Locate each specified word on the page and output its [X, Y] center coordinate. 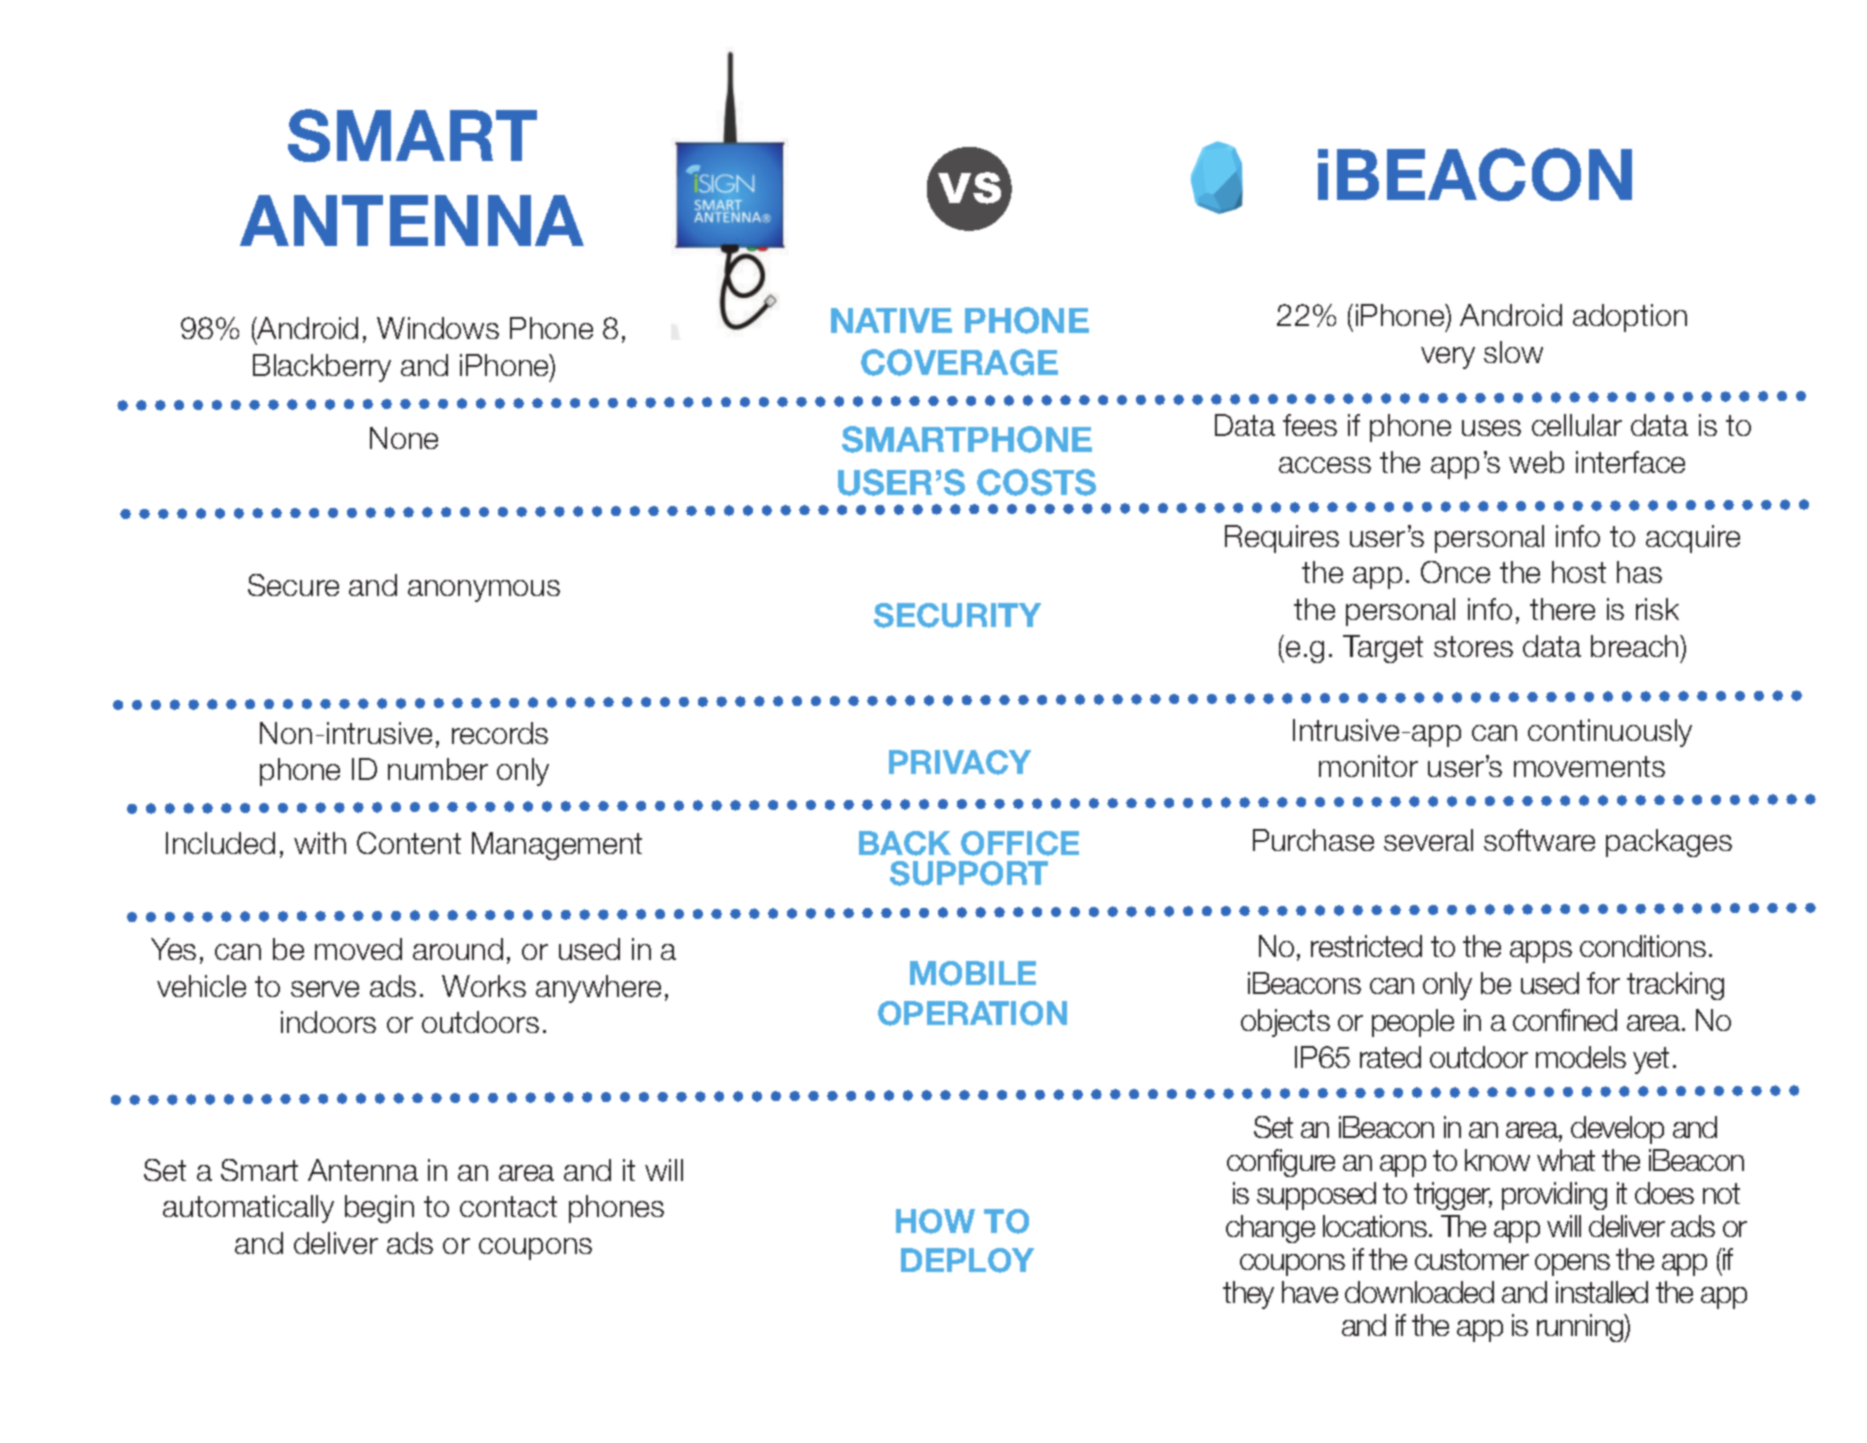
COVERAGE [959, 362]
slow [1513, 352]
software [1539, 840]
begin [379, 1209]
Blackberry [322, 368]
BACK [905, 843]
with [320, 843]
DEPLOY [967, 1260]
